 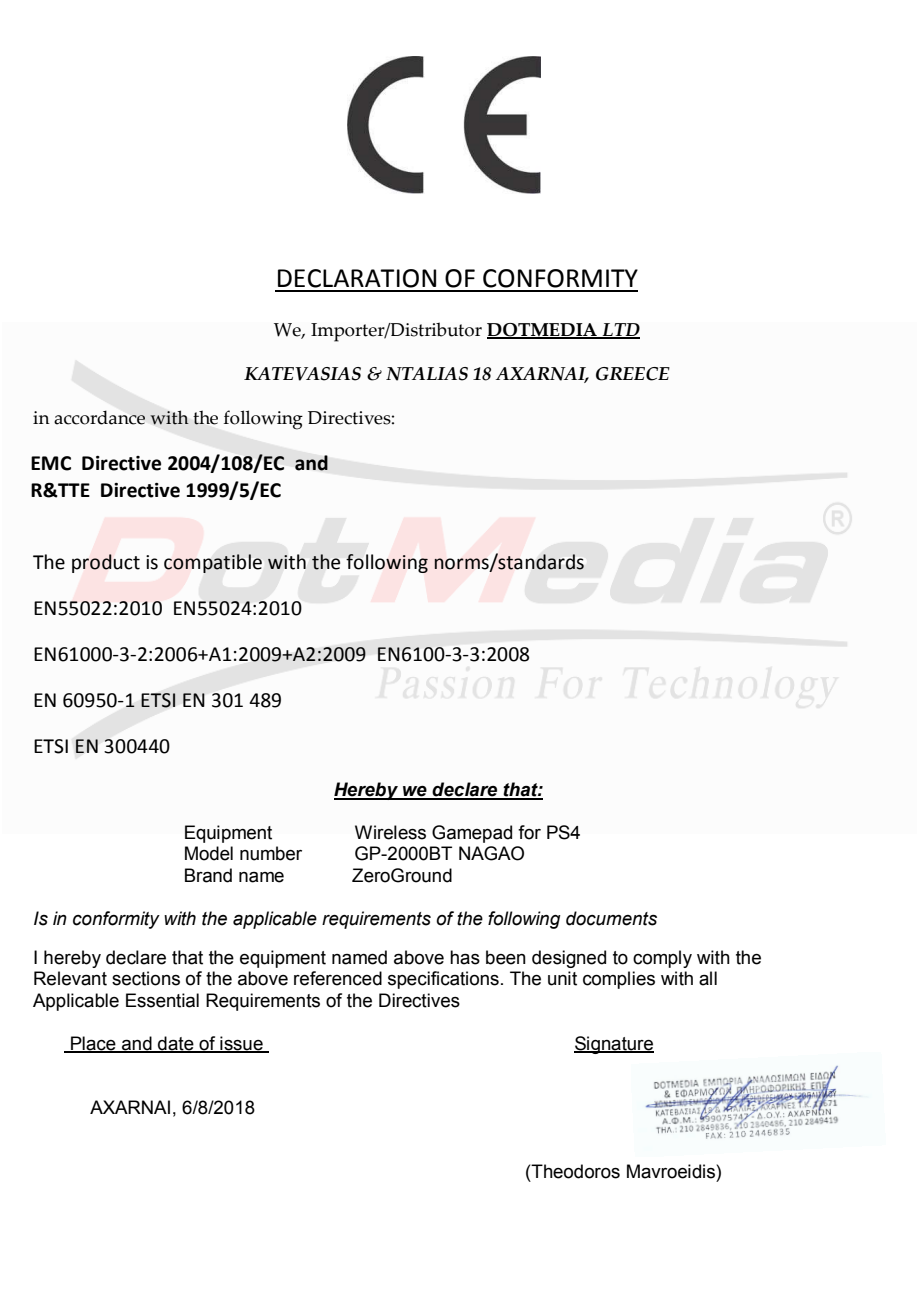 I want to click on product, so click(x=106, y=563).
